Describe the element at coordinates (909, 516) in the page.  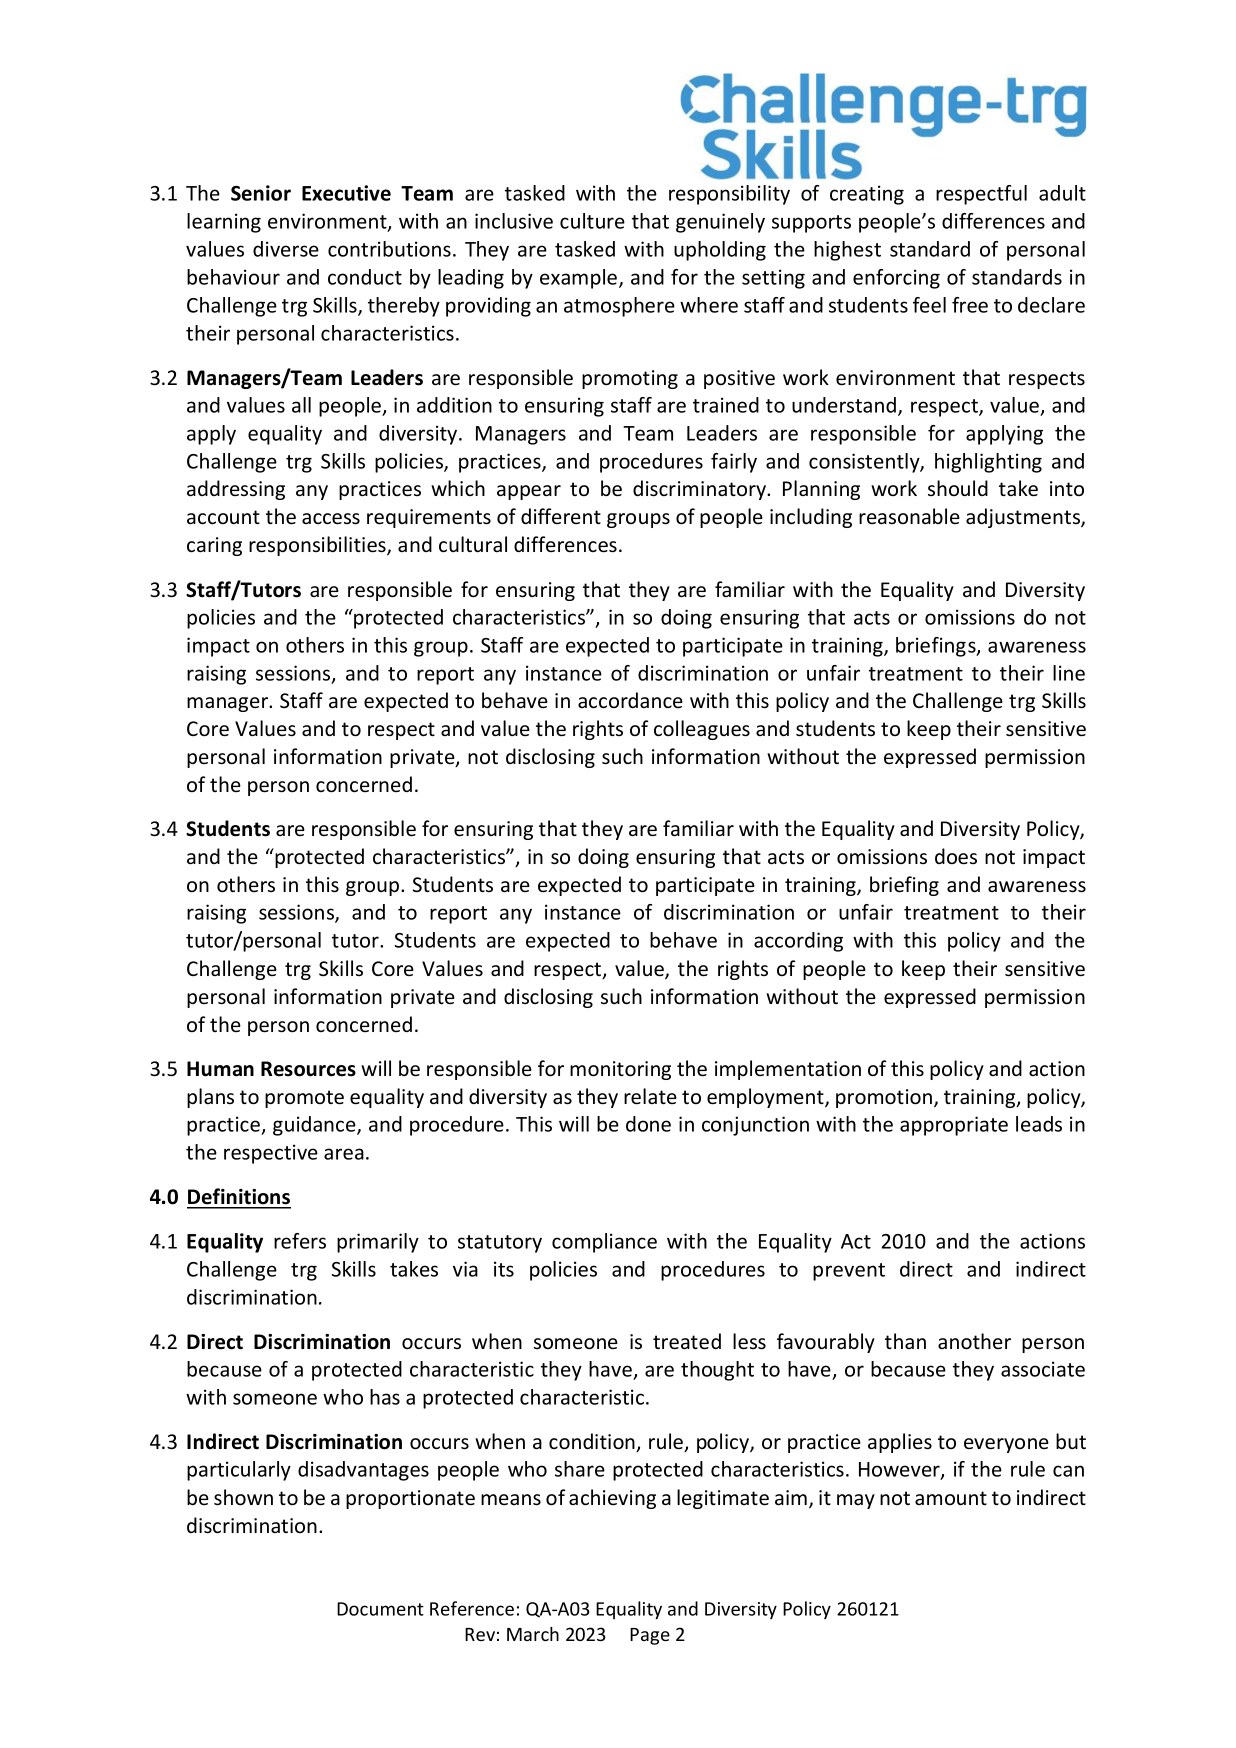
I see `reasonable` at that location.
